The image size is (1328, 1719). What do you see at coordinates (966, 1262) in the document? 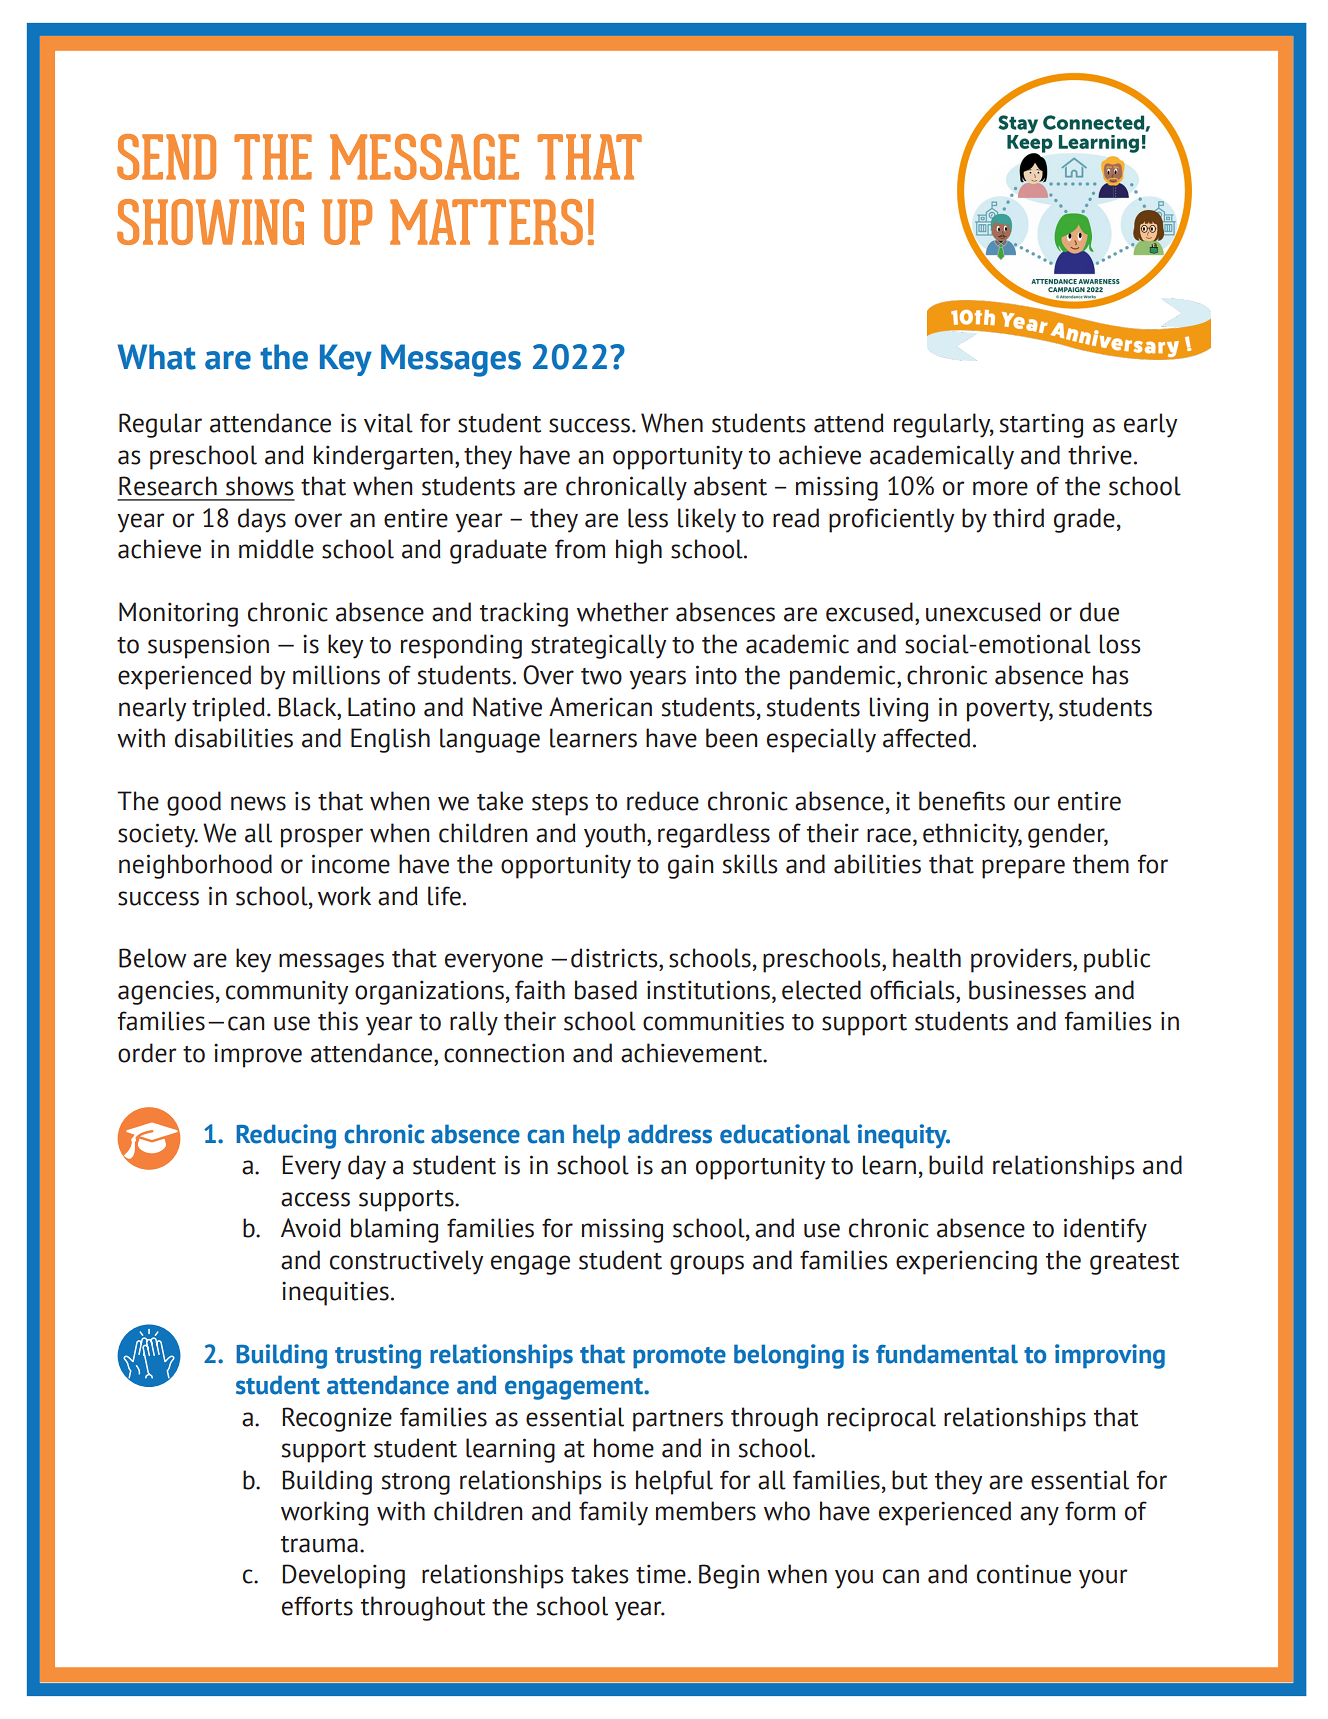
I see `experiencing` at bounding box center [966, 1262].
